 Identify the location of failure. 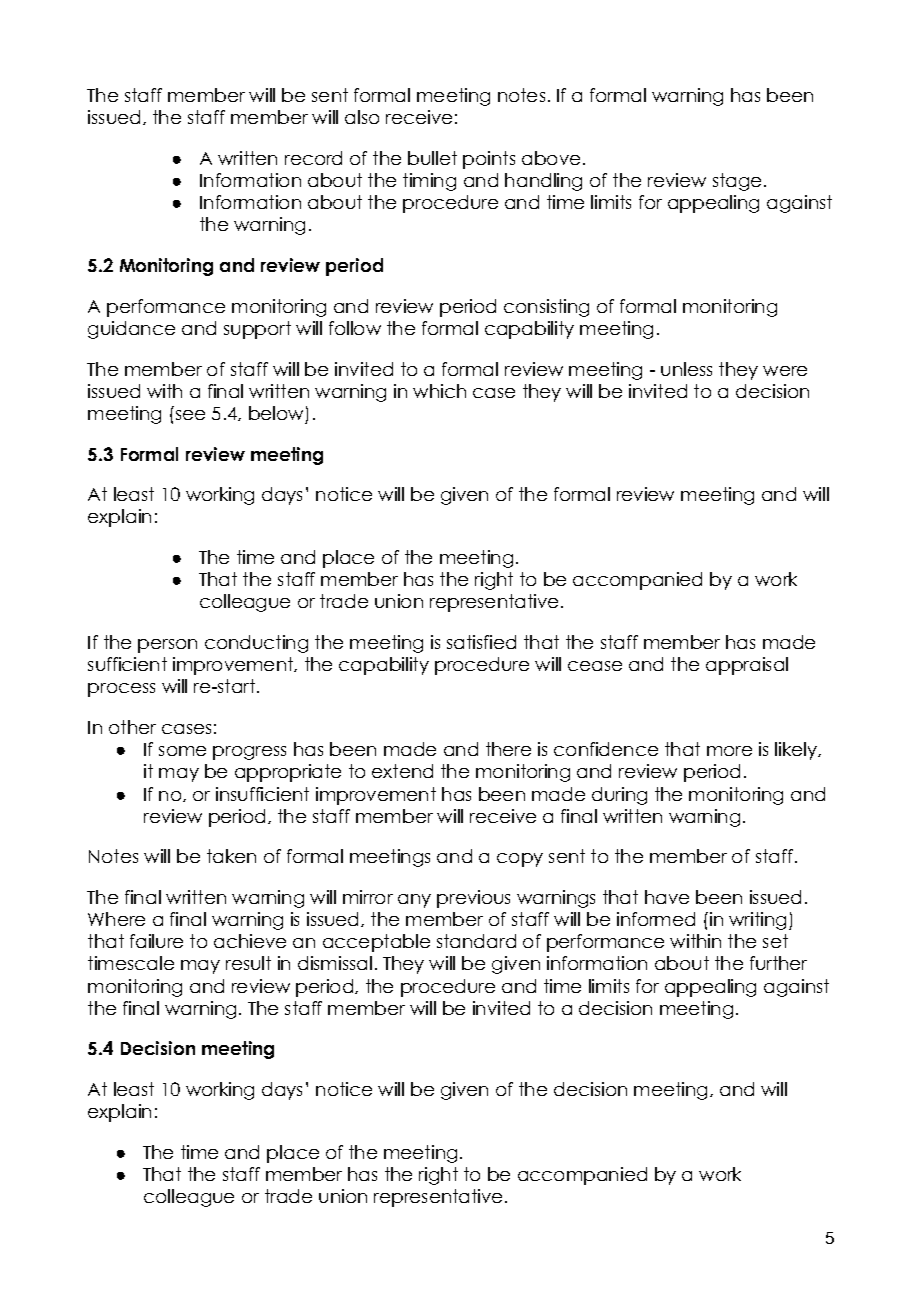
(156, 941).
